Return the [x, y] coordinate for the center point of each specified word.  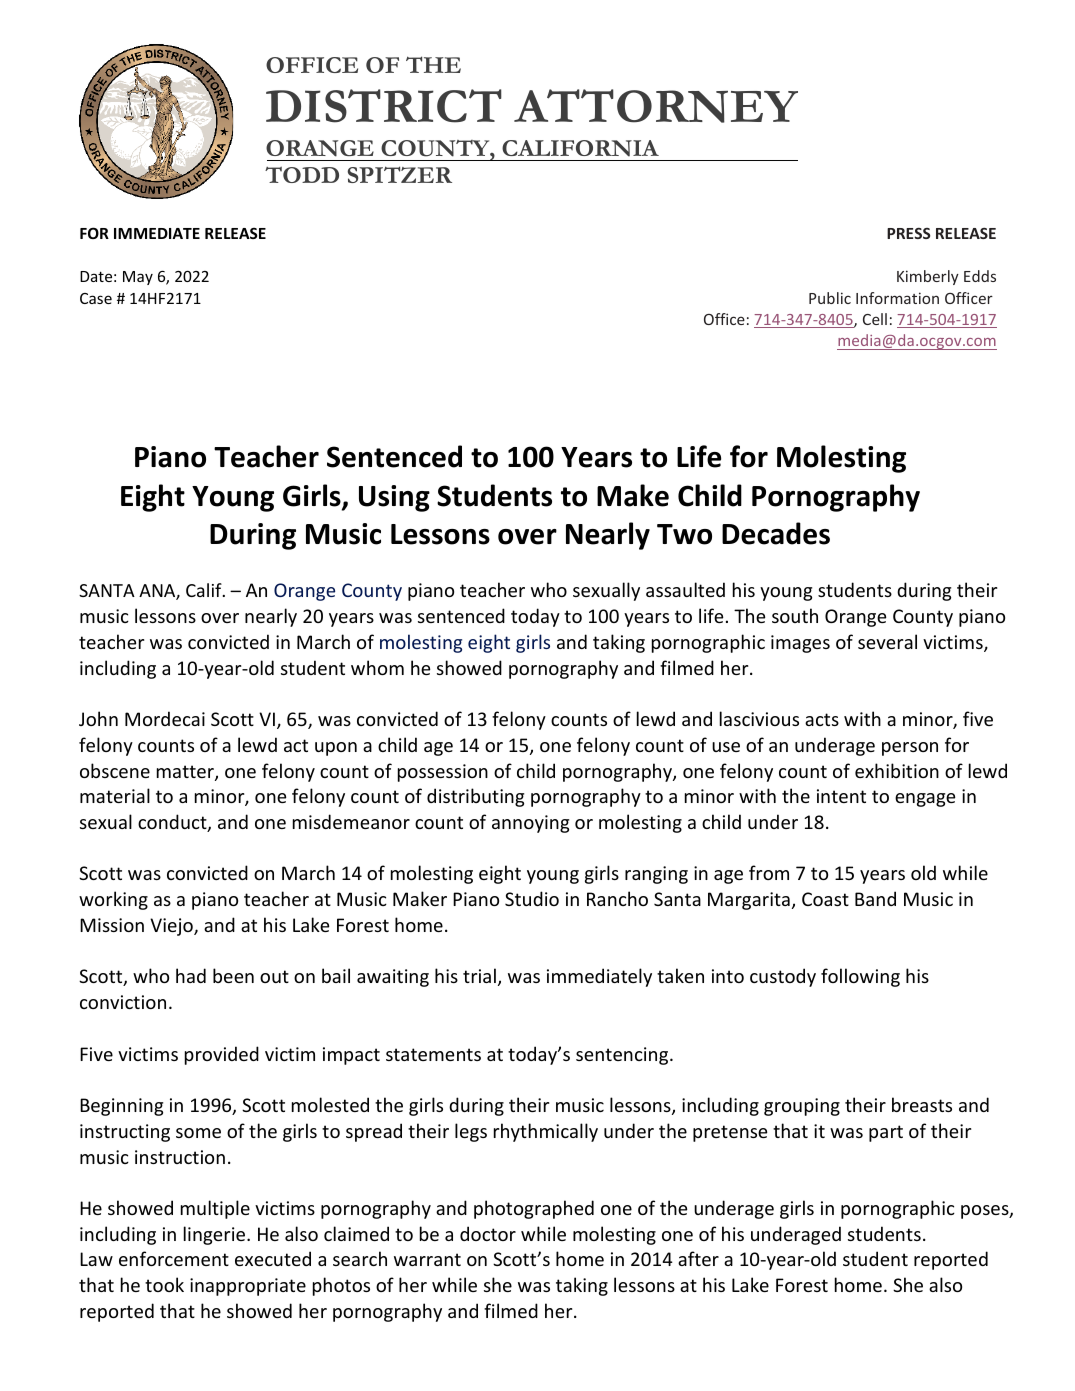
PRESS [908, 233]
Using [394, 498]
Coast [825, 899]
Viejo [172, 927]
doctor [488, 1233]
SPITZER [400, 174]
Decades [776, 533]
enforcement [174, 1258]
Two [684, 534]
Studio [532, 898]
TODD [302, 174]
